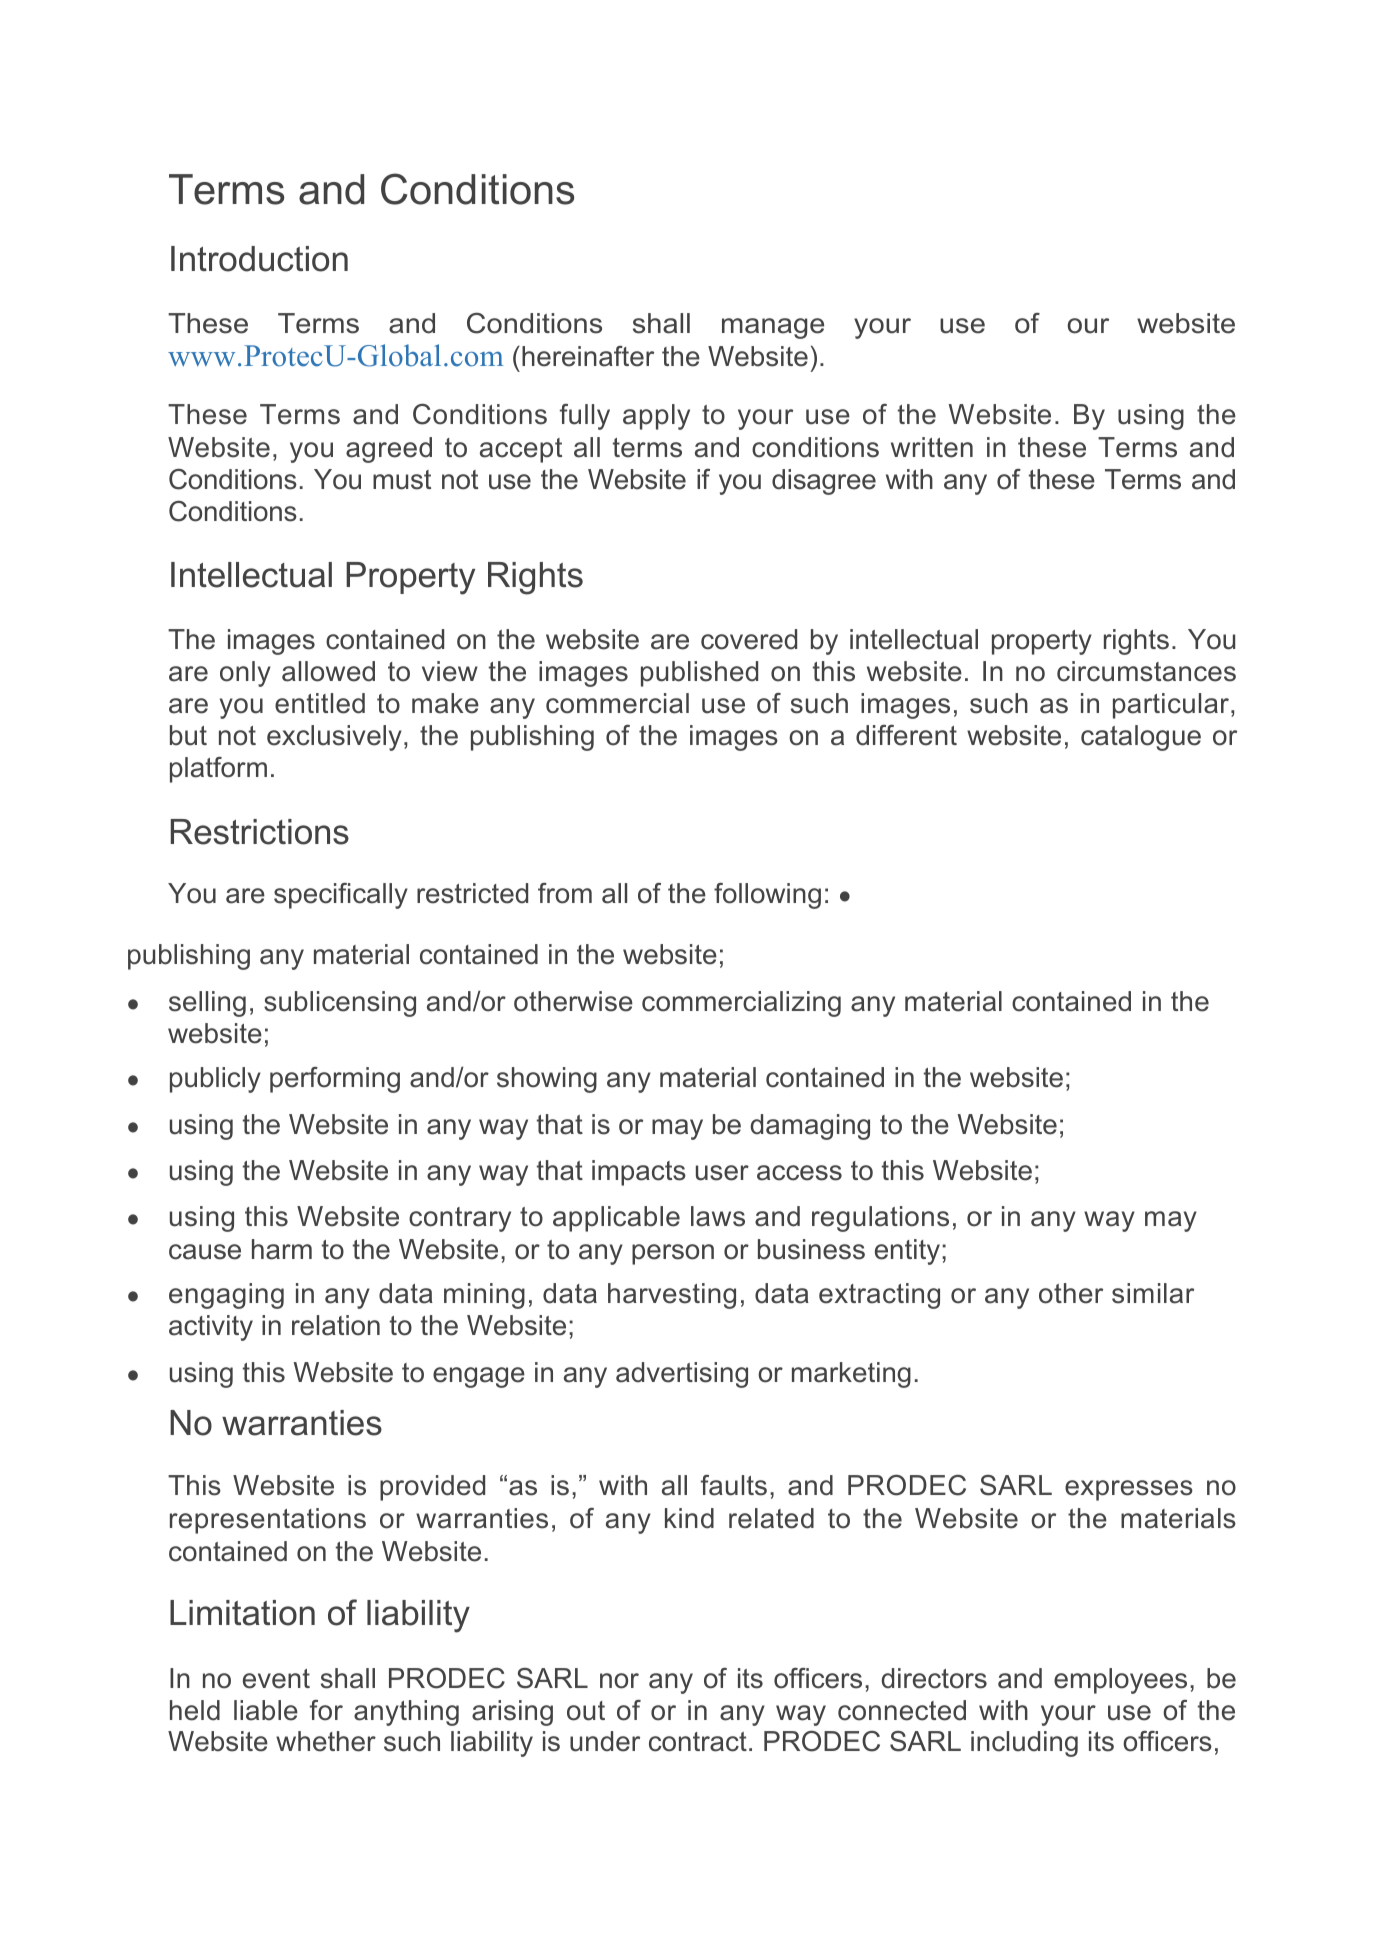 This document has width=1381, height=1952. I want to click on relation, so click(336, 1325).
